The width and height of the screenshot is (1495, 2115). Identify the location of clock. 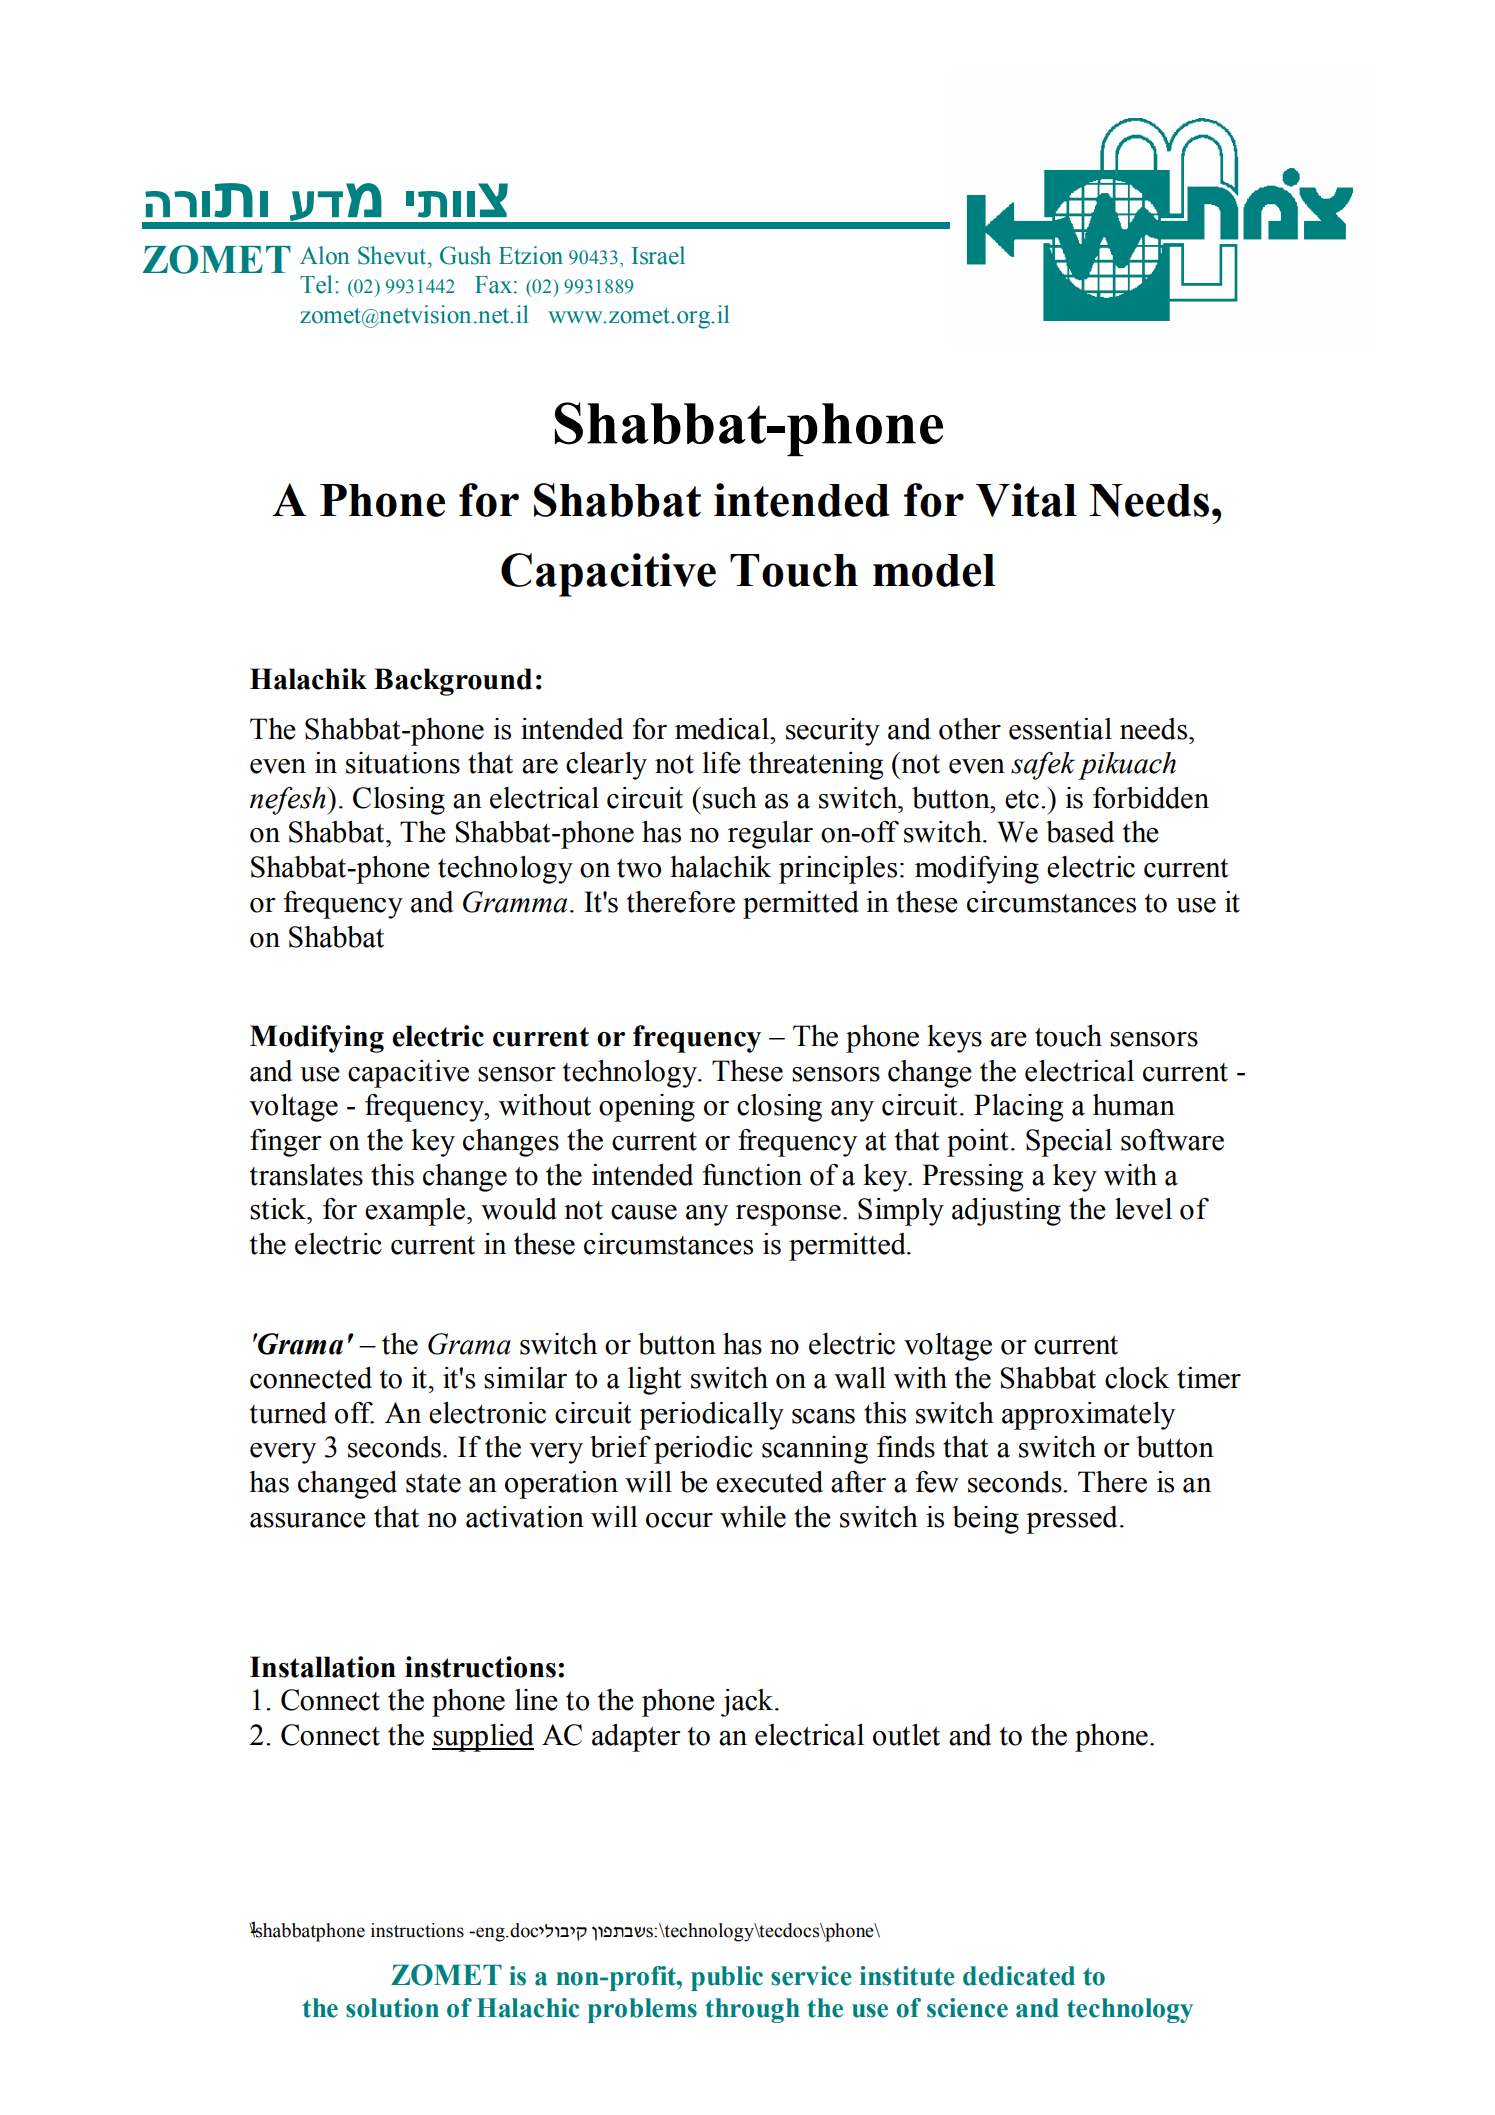
(1137, 1378).
